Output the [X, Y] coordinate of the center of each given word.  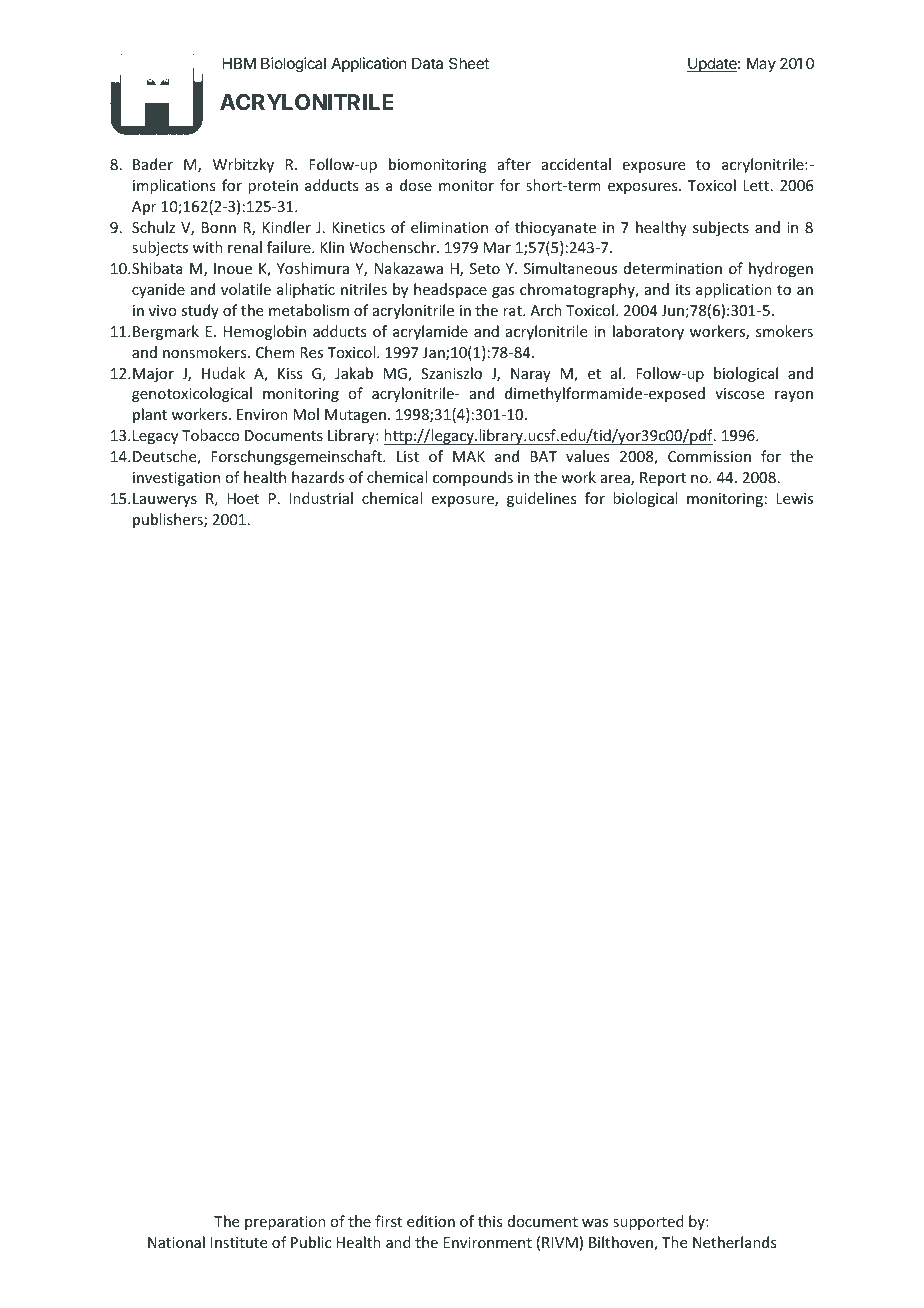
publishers [169, 520]
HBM [239, 63]
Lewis [794, 498]
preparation [285, 1223]
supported [648, 1222]
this [490, 1221]
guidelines [541, 499]
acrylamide [430, 332]
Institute [239, 1242]
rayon [794, 396]
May [761, 64]
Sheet [469, 63]
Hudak [223, 373]
